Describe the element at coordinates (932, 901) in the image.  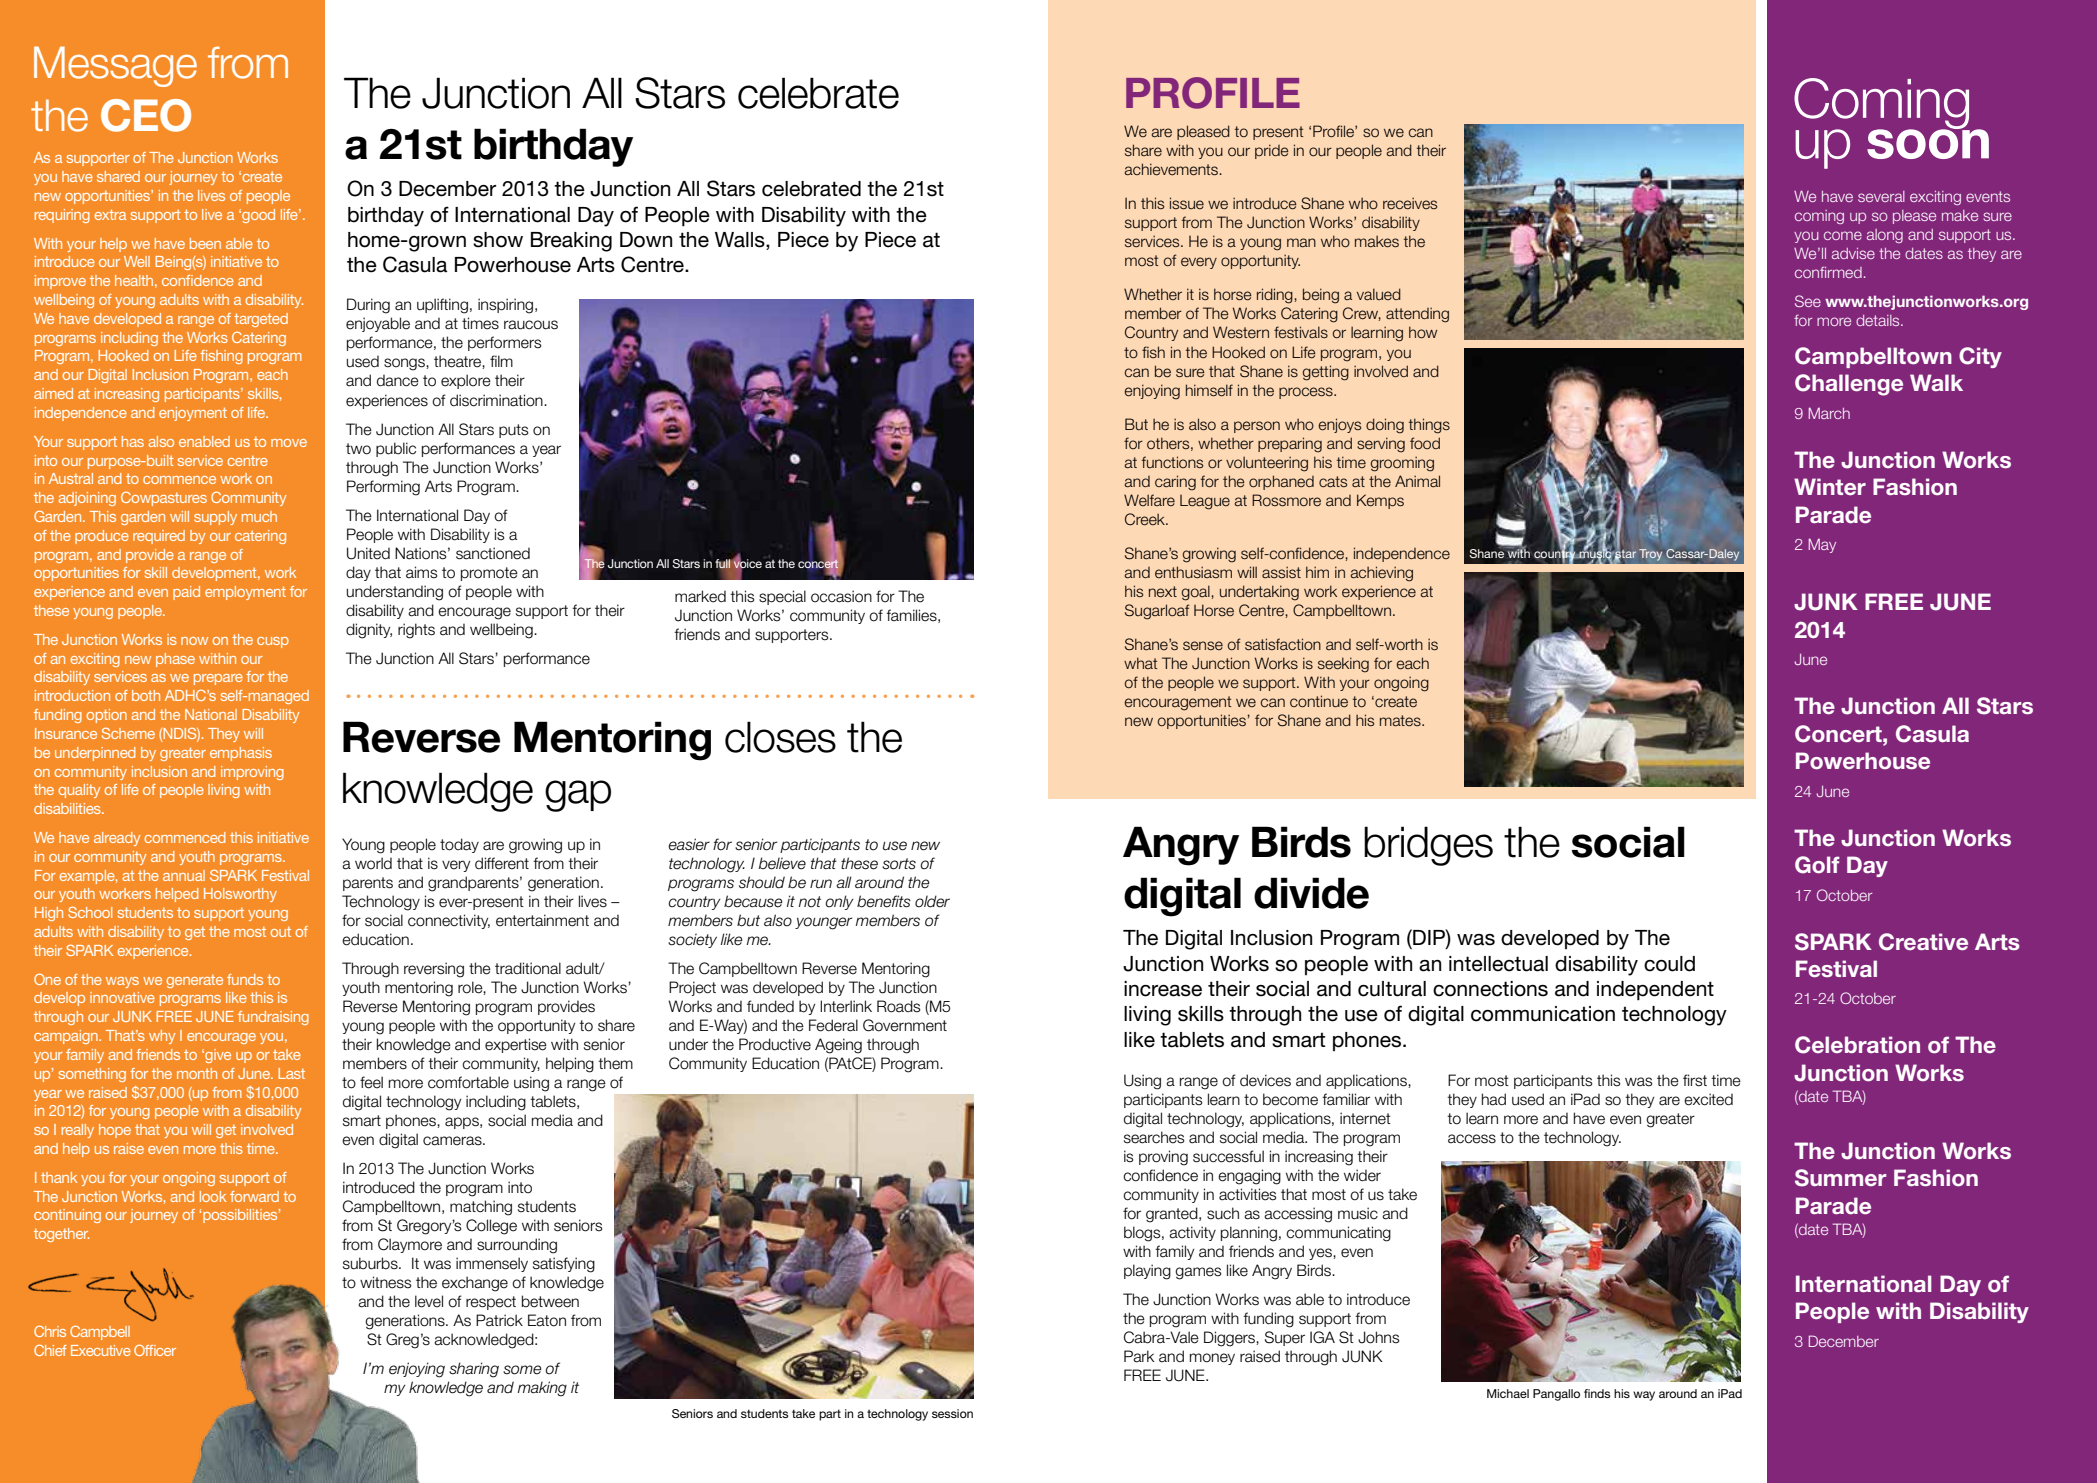
I see `older` at that location.
